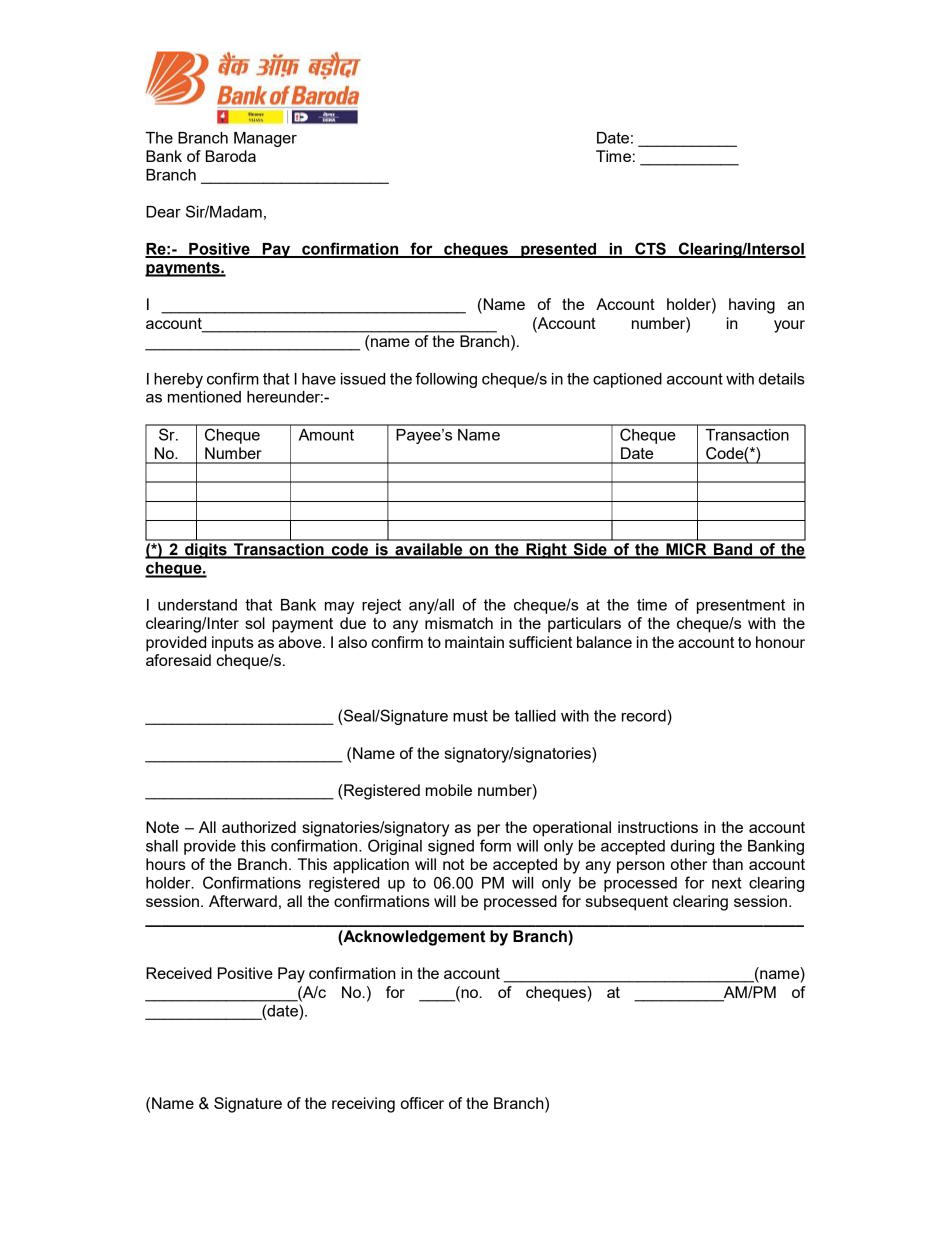  I want to click on details, so click(782, 379).
